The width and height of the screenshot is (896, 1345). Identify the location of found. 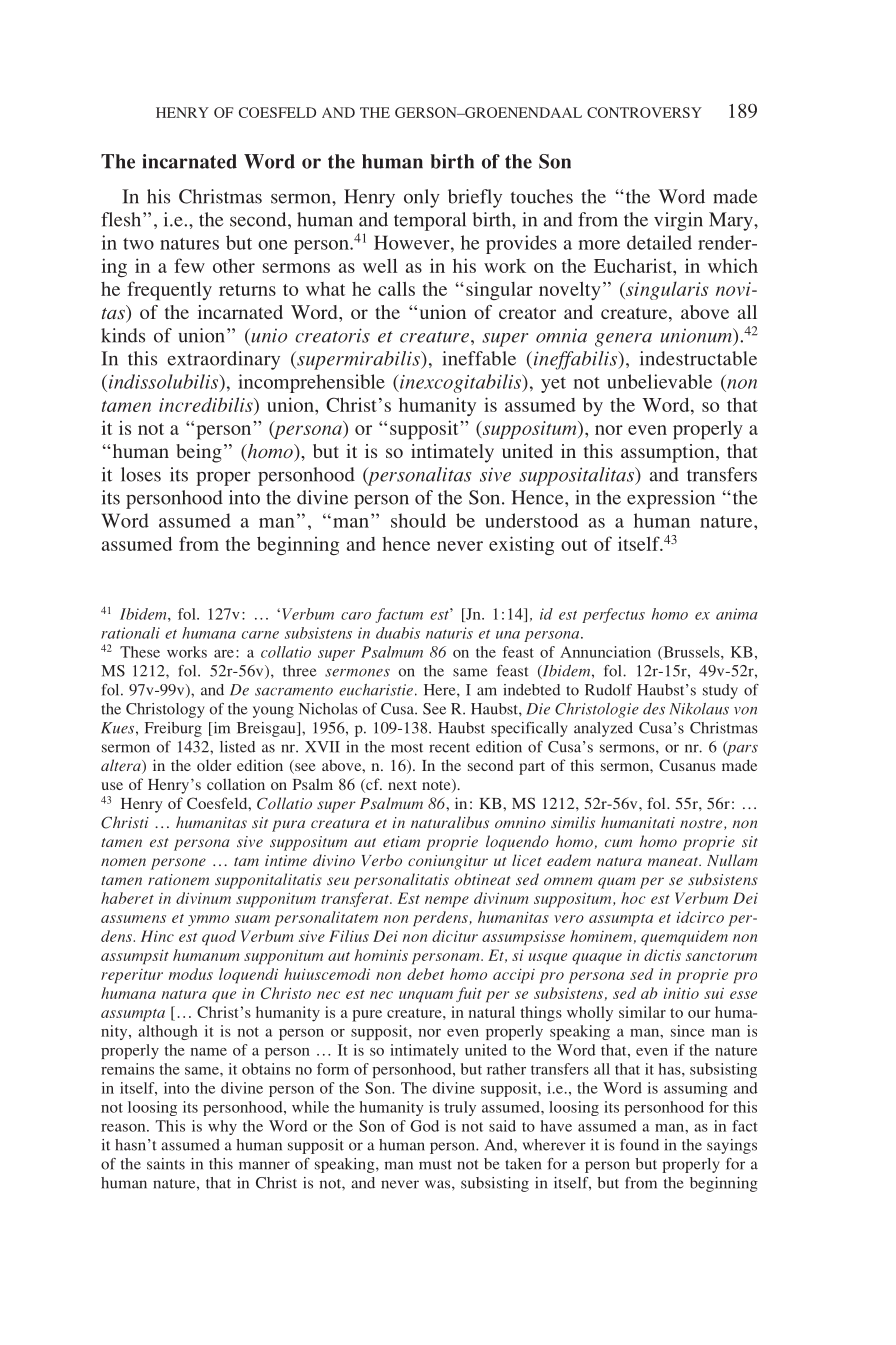
(639, 1145).
